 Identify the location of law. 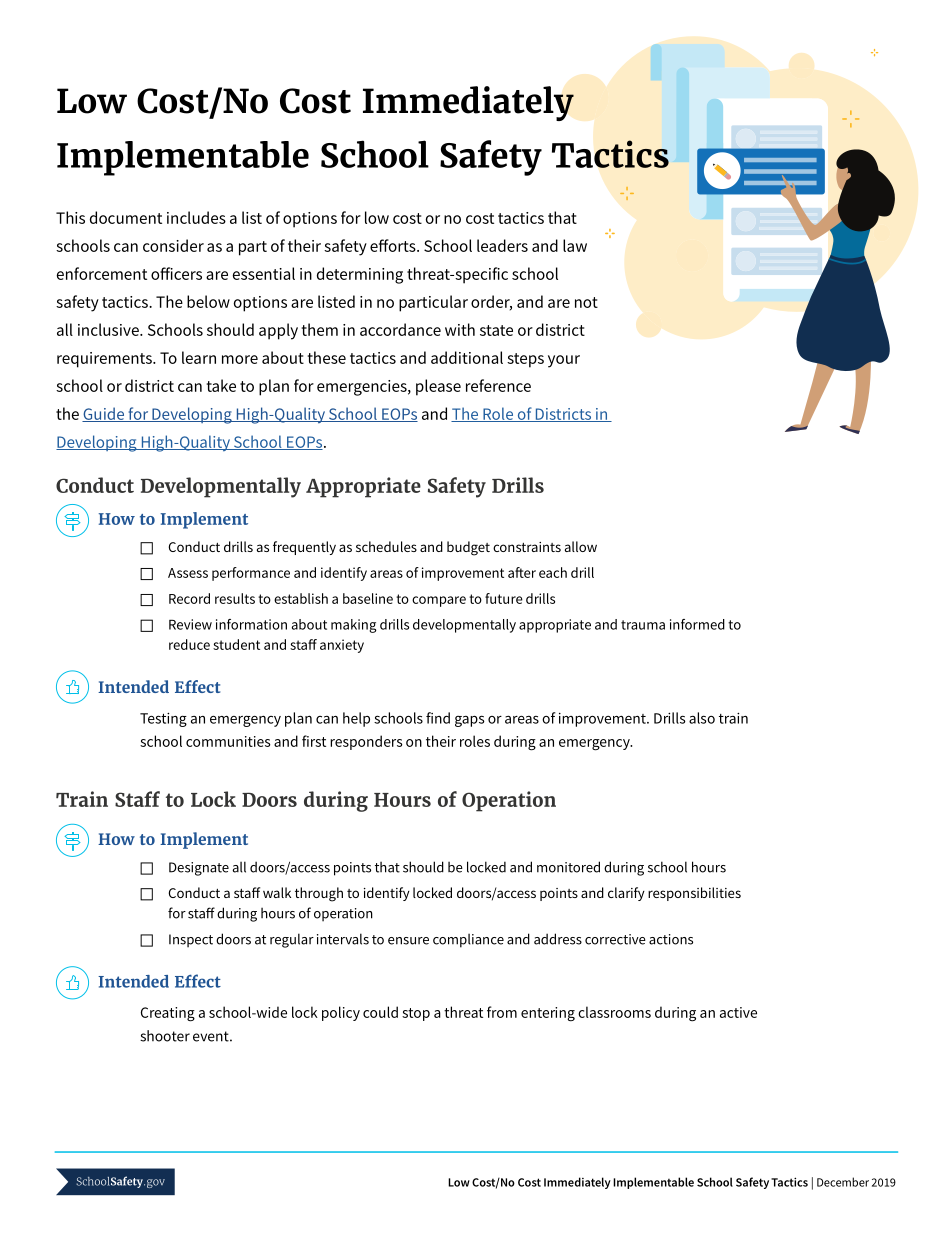
(575, 245).
